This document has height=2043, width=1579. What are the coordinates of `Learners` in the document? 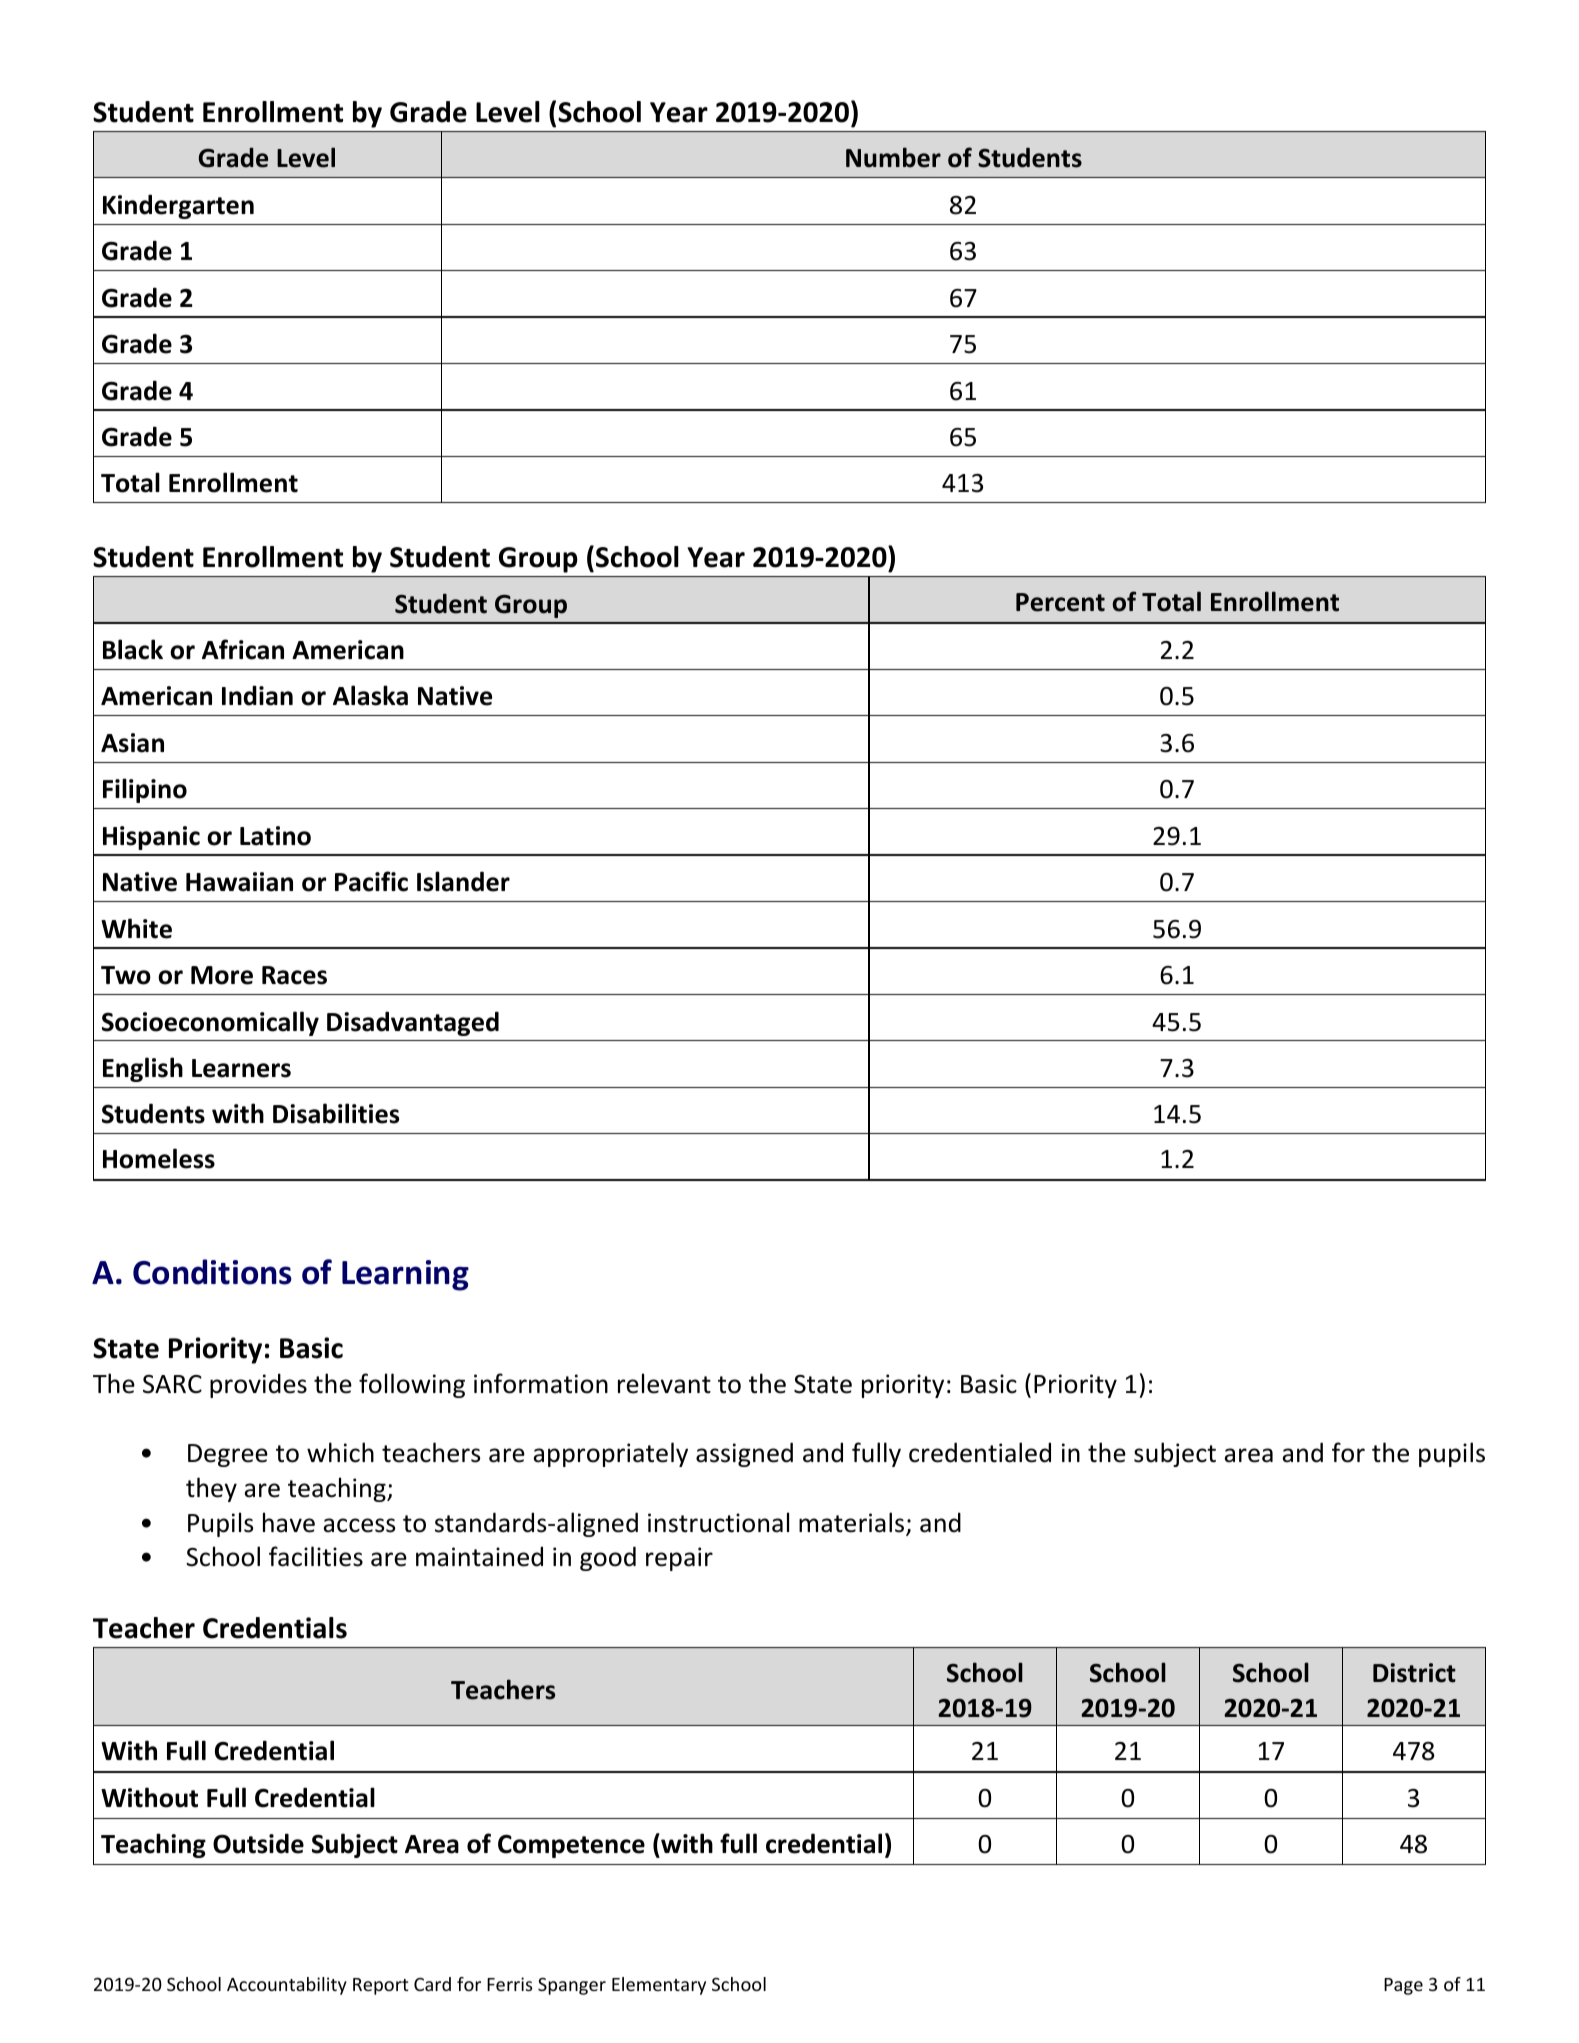 It's located at (241, 1068).
